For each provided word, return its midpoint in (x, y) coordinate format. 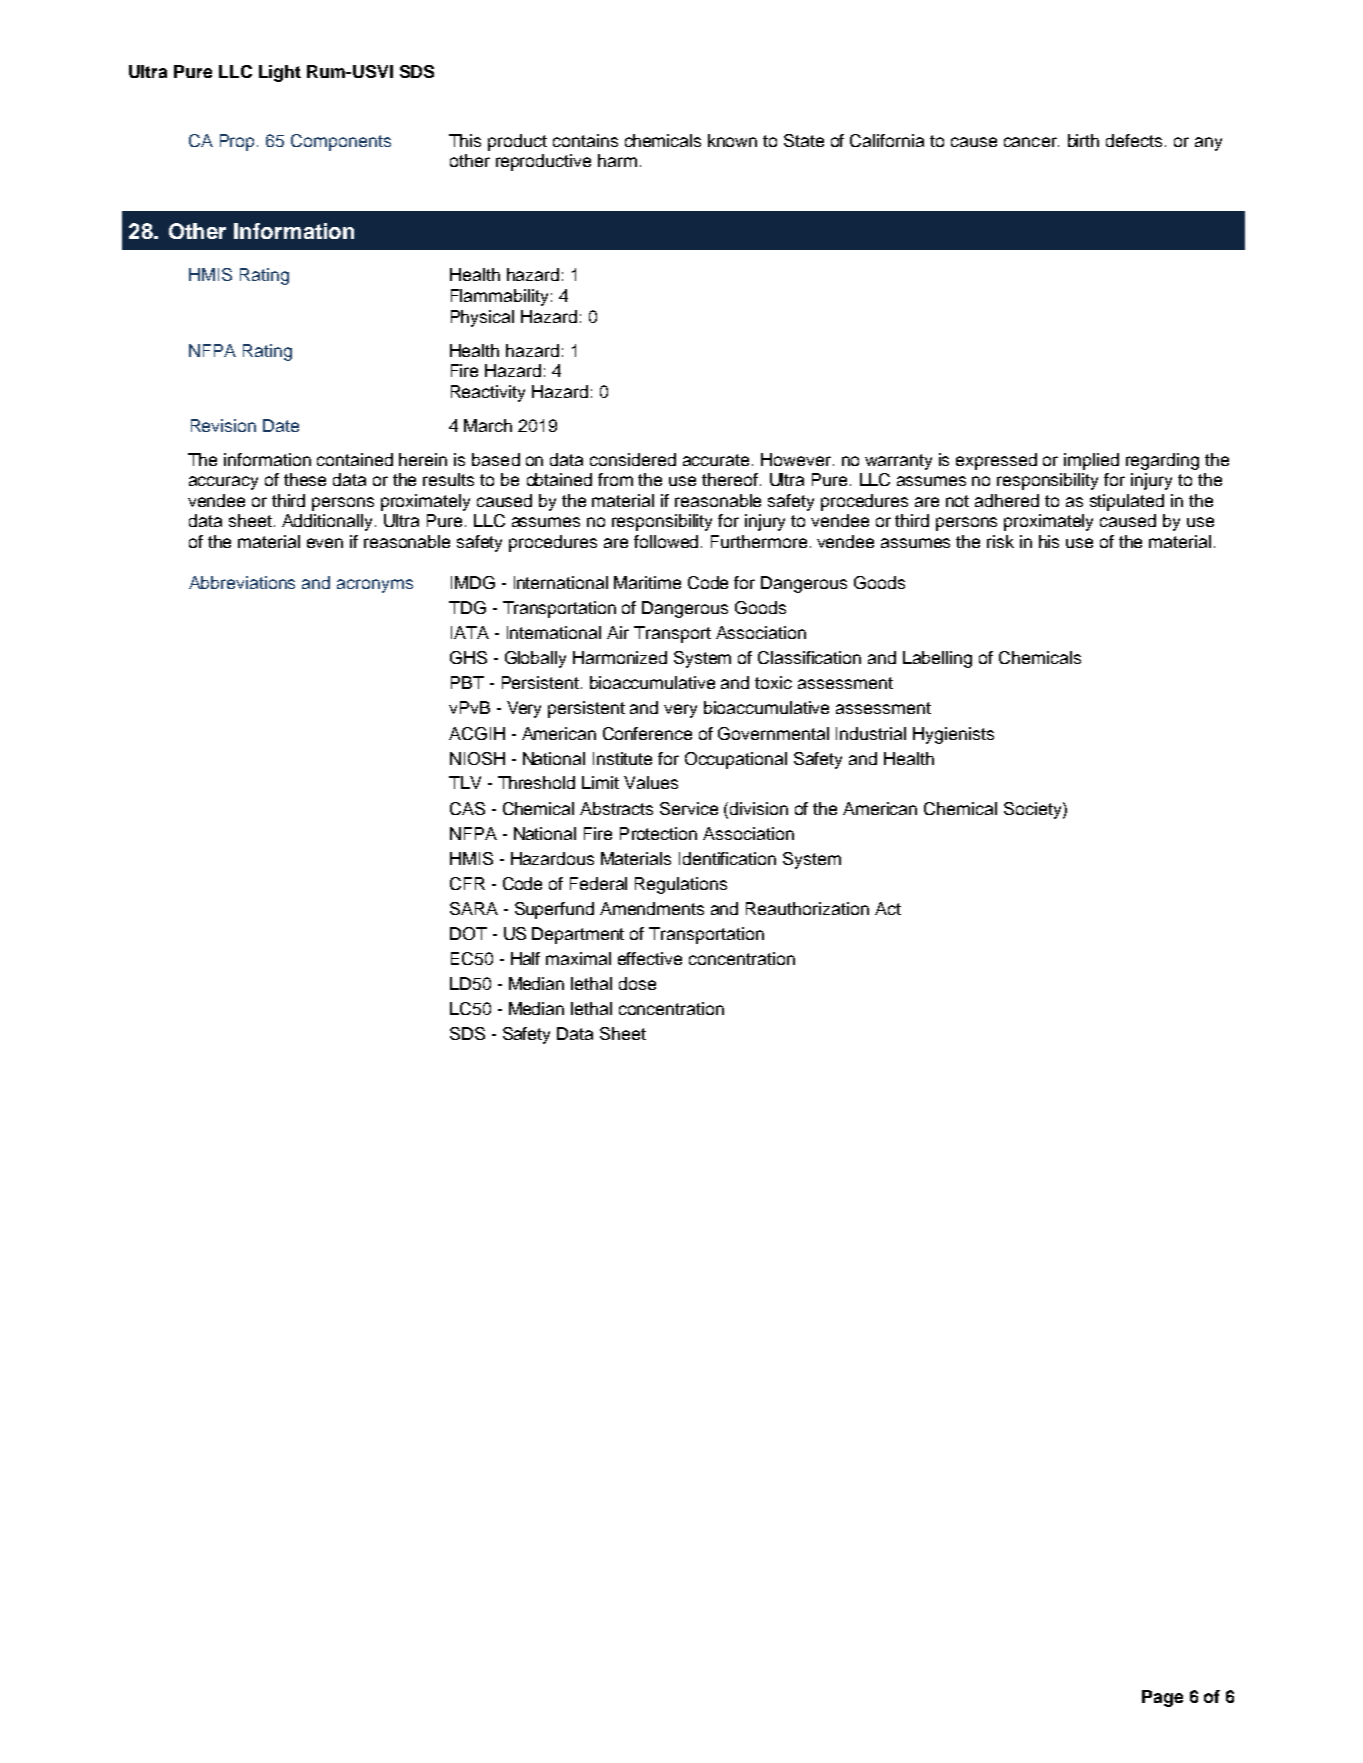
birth (1083, 140)
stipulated (1127, 502)
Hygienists (953, 735)
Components (341, 142)
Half (525, 958)
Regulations (681, 885)
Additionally (327, 522)
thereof (730, 479)
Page (1162, 1698)
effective (650, 958)
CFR (467, 883)
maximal (578, 958)
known (732, 140)
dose (637, 983)
